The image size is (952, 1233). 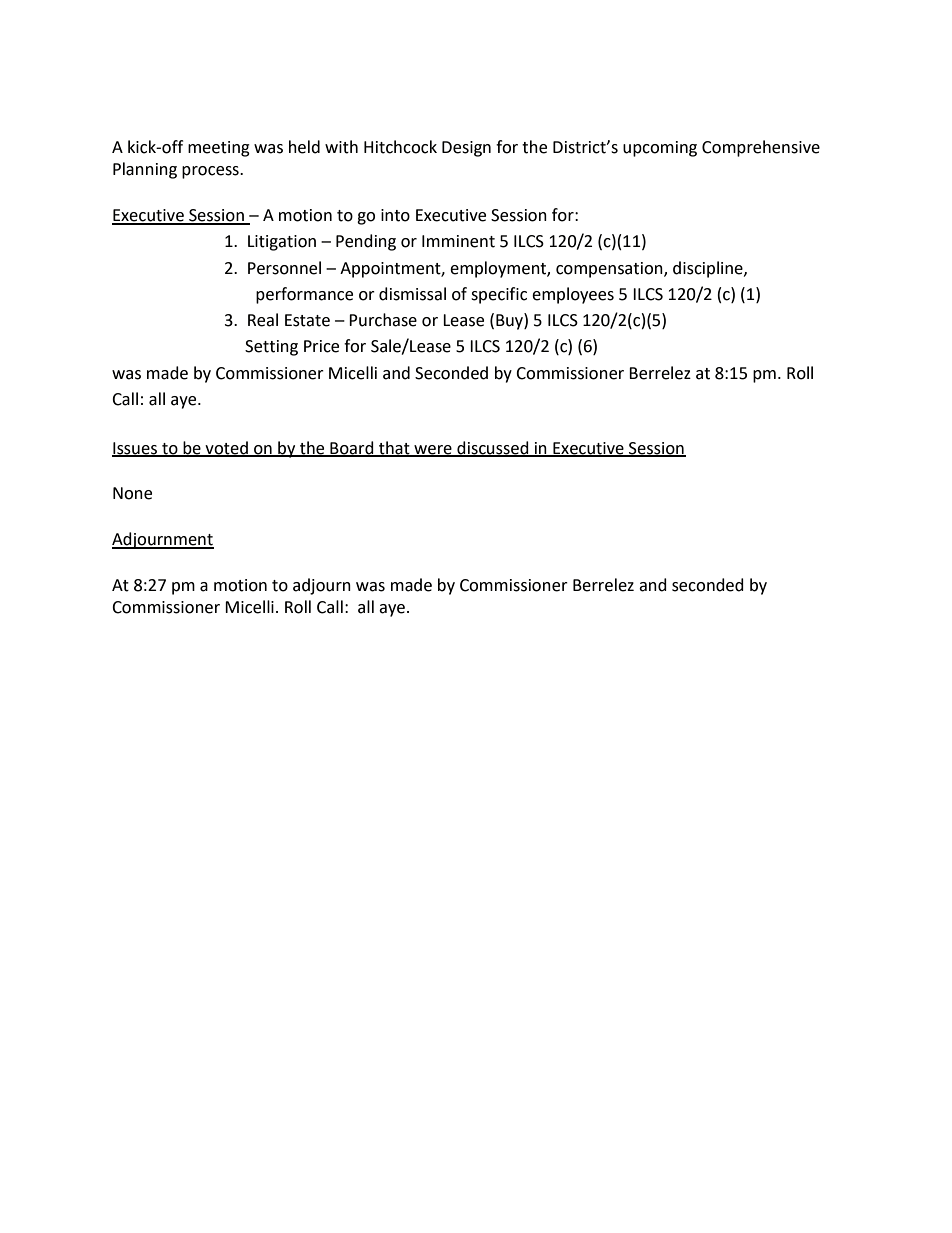 What do you see at coordinates (573, 295) in the page?
I see `employees` at bounding box center [573, 295].
